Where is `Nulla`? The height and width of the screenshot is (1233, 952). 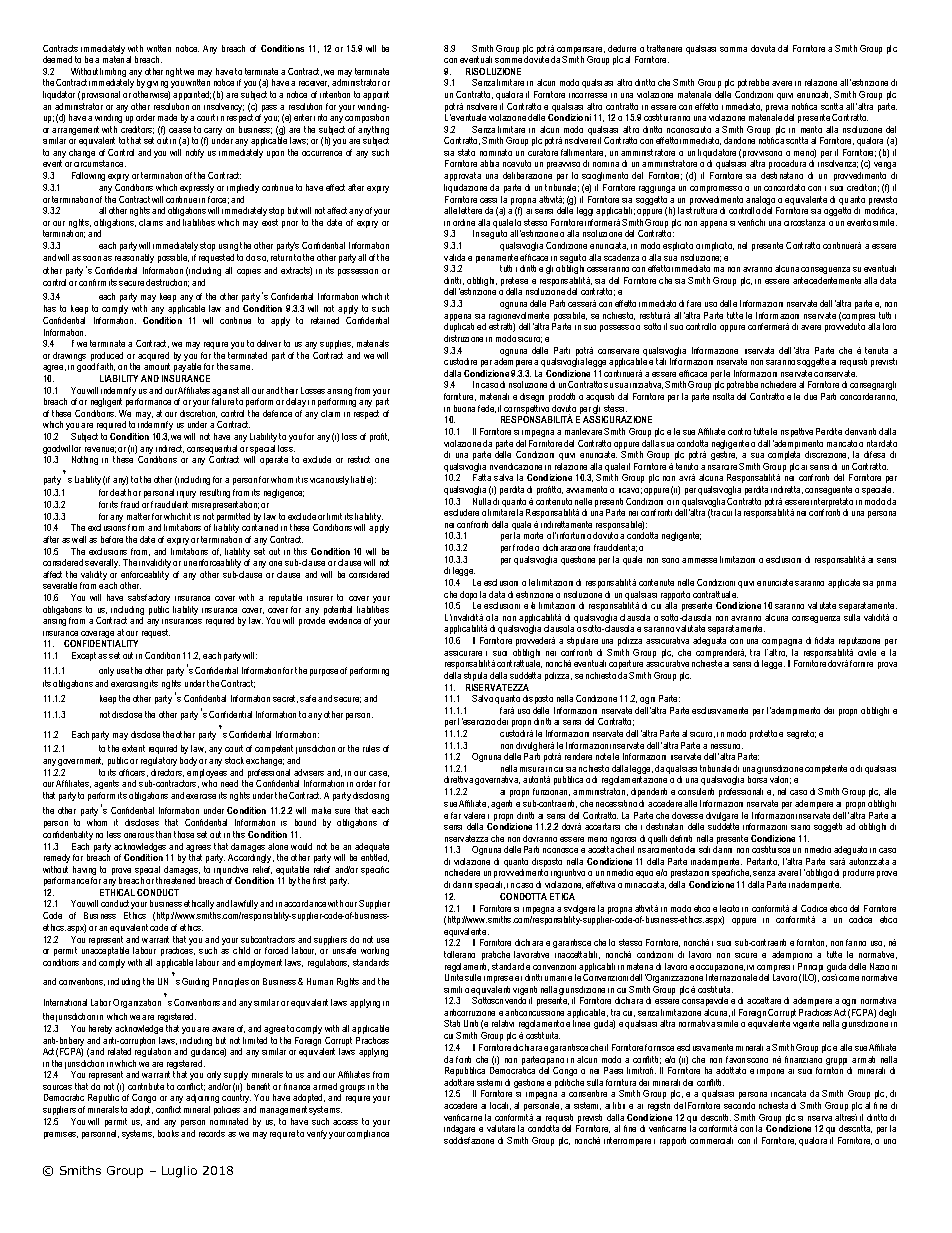
Nulla is located at coordinates (482, 501).
